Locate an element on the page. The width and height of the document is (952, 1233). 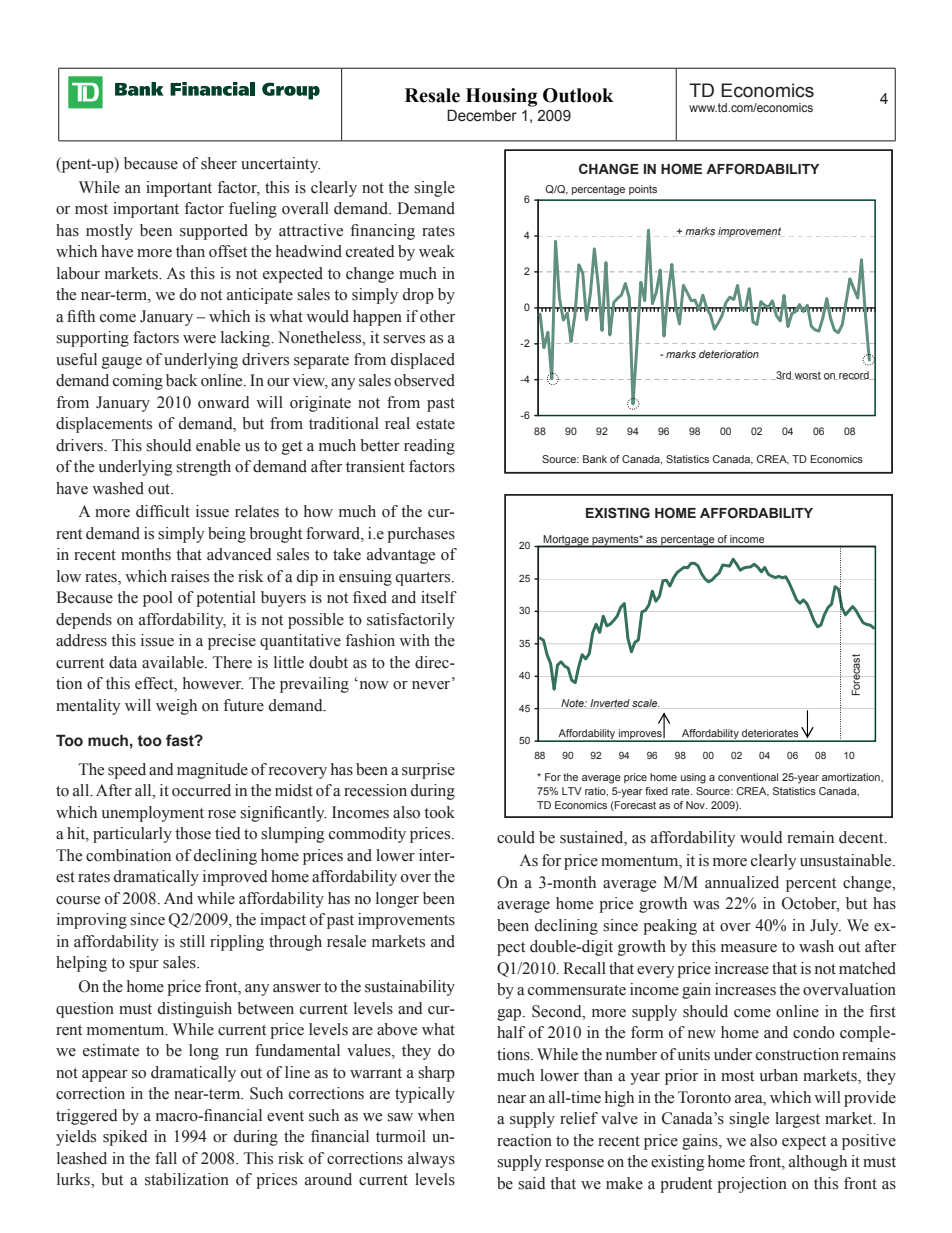
sheer is located at coordinates (219, 163).
